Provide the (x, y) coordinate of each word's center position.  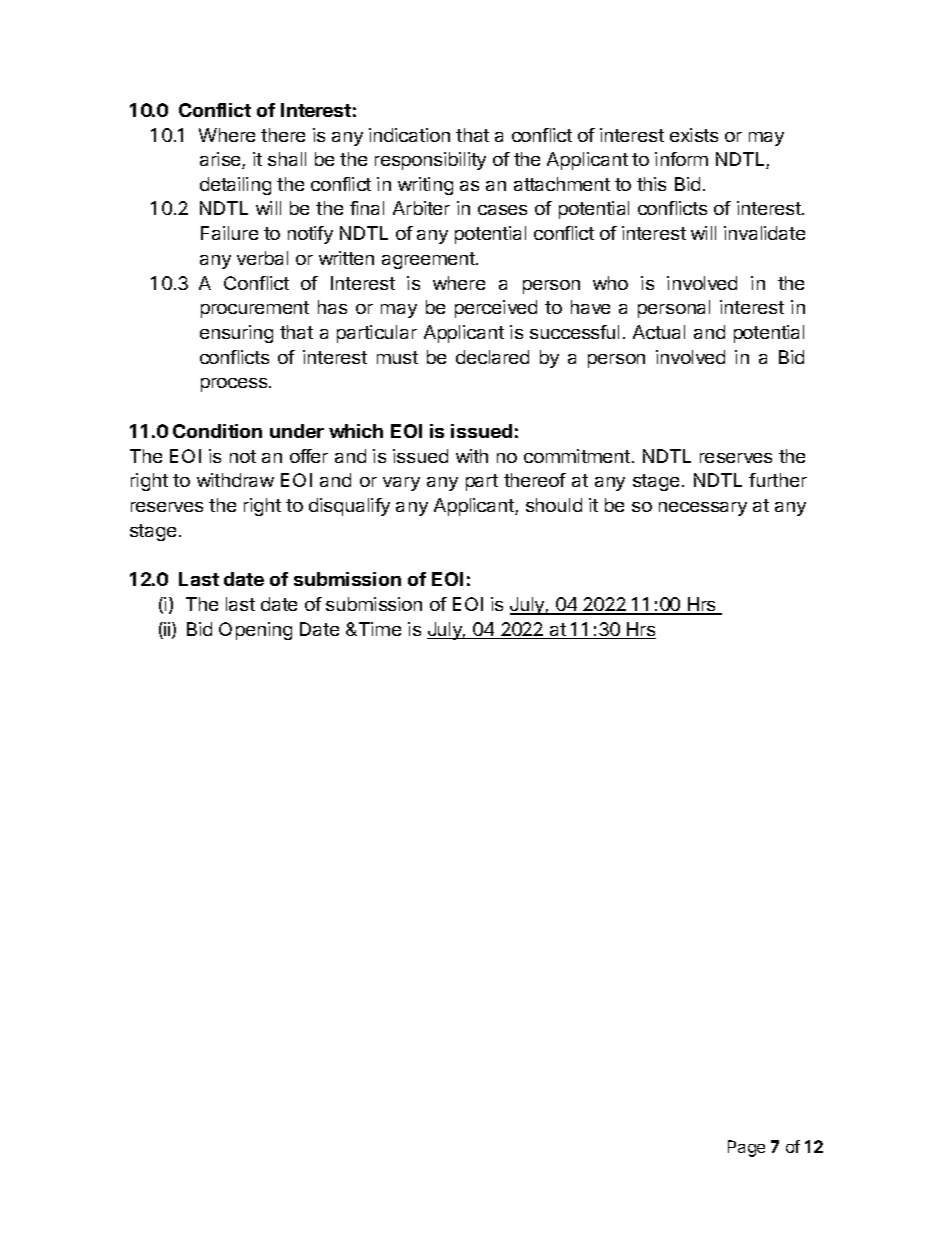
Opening (255, 631)
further (778, 480)
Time (378, 629)
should (554, 505)
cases (502, 210)
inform (681, 159)
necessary (703, 509)
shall (287, 159)
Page (746, 1148)
